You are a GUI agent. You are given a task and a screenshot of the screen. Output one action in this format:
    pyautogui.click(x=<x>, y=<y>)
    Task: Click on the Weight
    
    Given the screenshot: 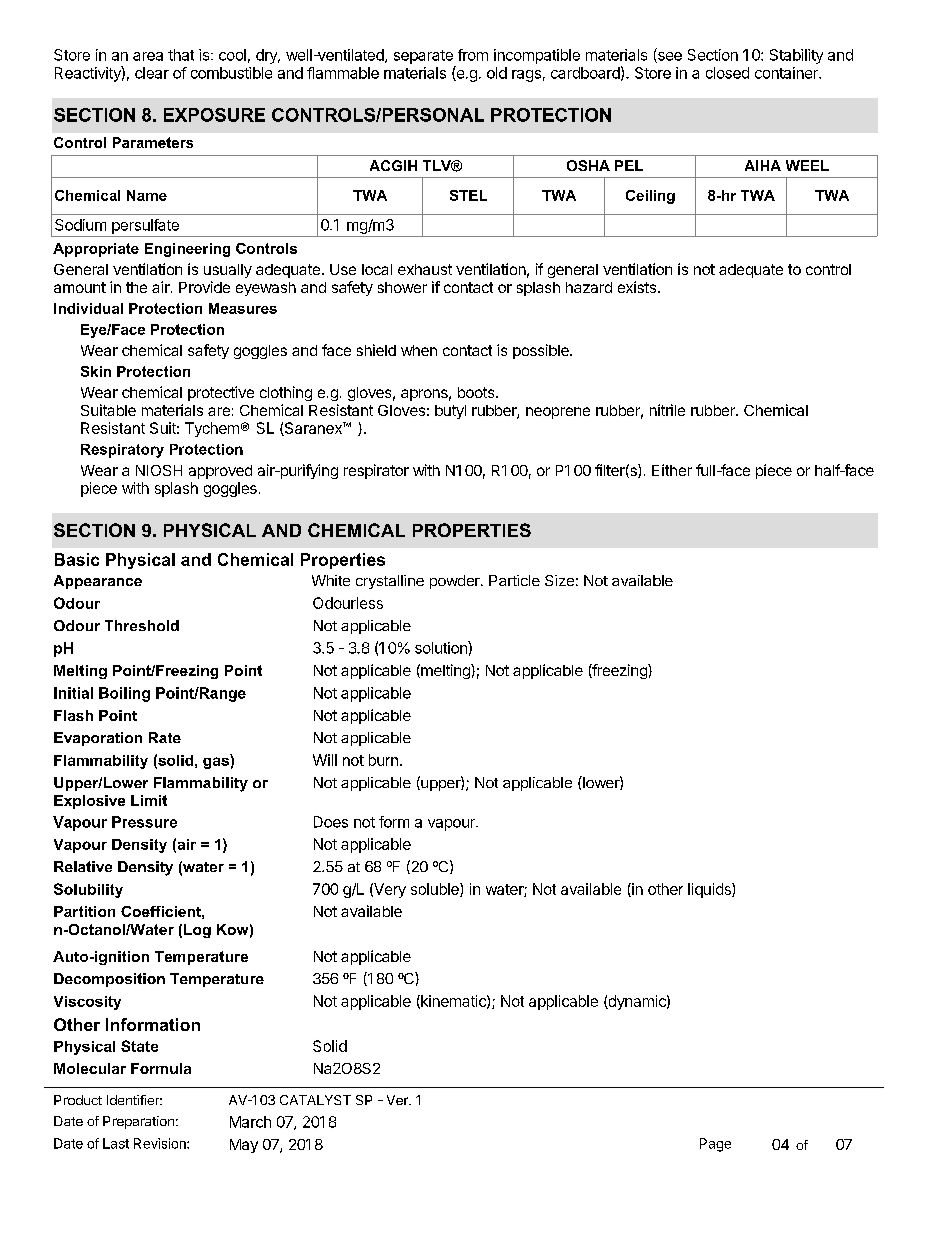 What is the action you would take?
    pyautogui.click(x=156, y=1094)
